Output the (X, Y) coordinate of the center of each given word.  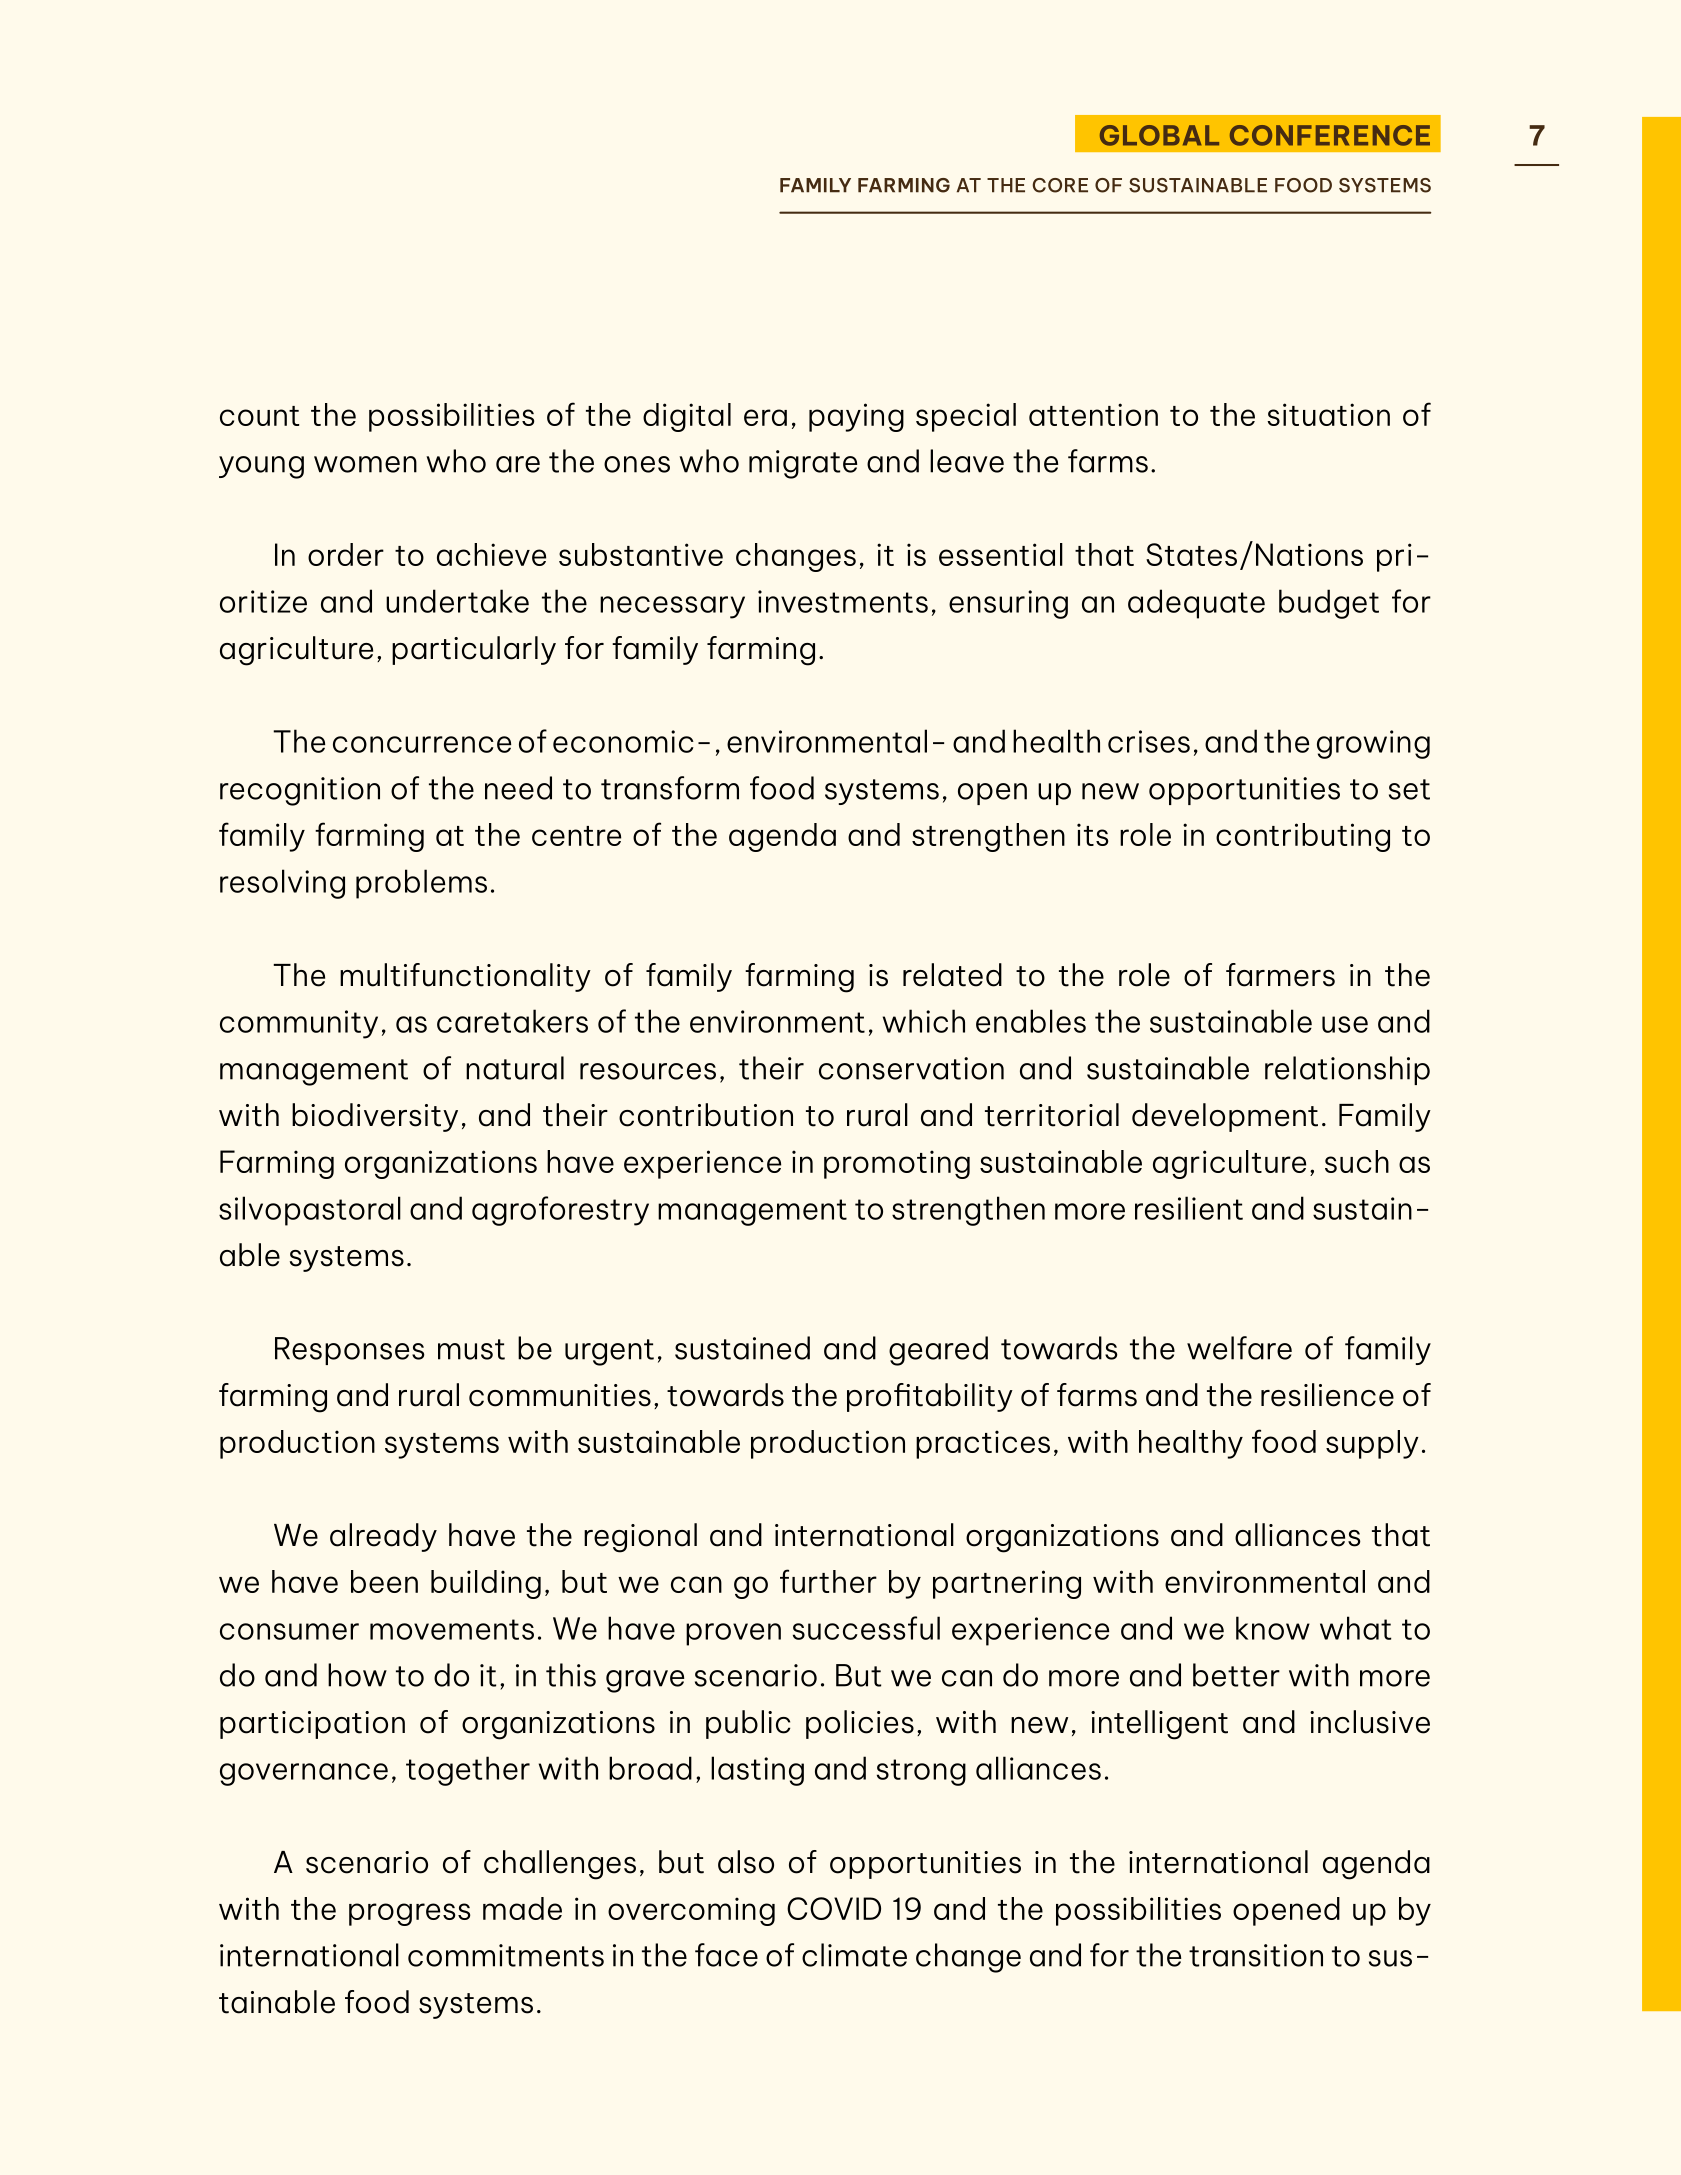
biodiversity (375, 1117)
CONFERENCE (1330, 135)
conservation (911, 1068)
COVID (834, 1908)
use (1345, 1024)
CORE (1060, 185)
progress (409, 1914)
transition (1256, 1955)
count (259, 416)
